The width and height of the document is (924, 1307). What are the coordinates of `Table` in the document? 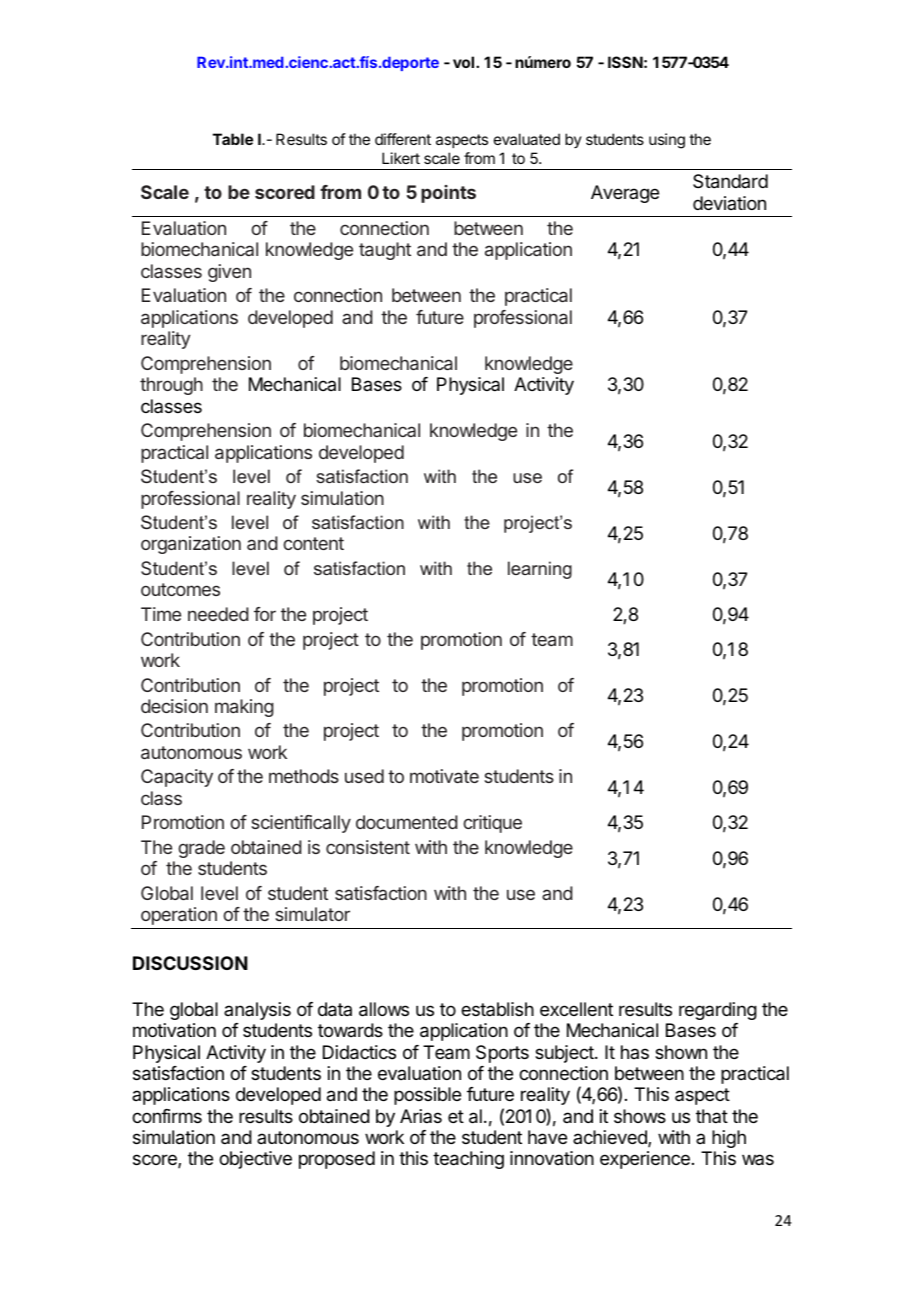 It's located at (233, 139).
